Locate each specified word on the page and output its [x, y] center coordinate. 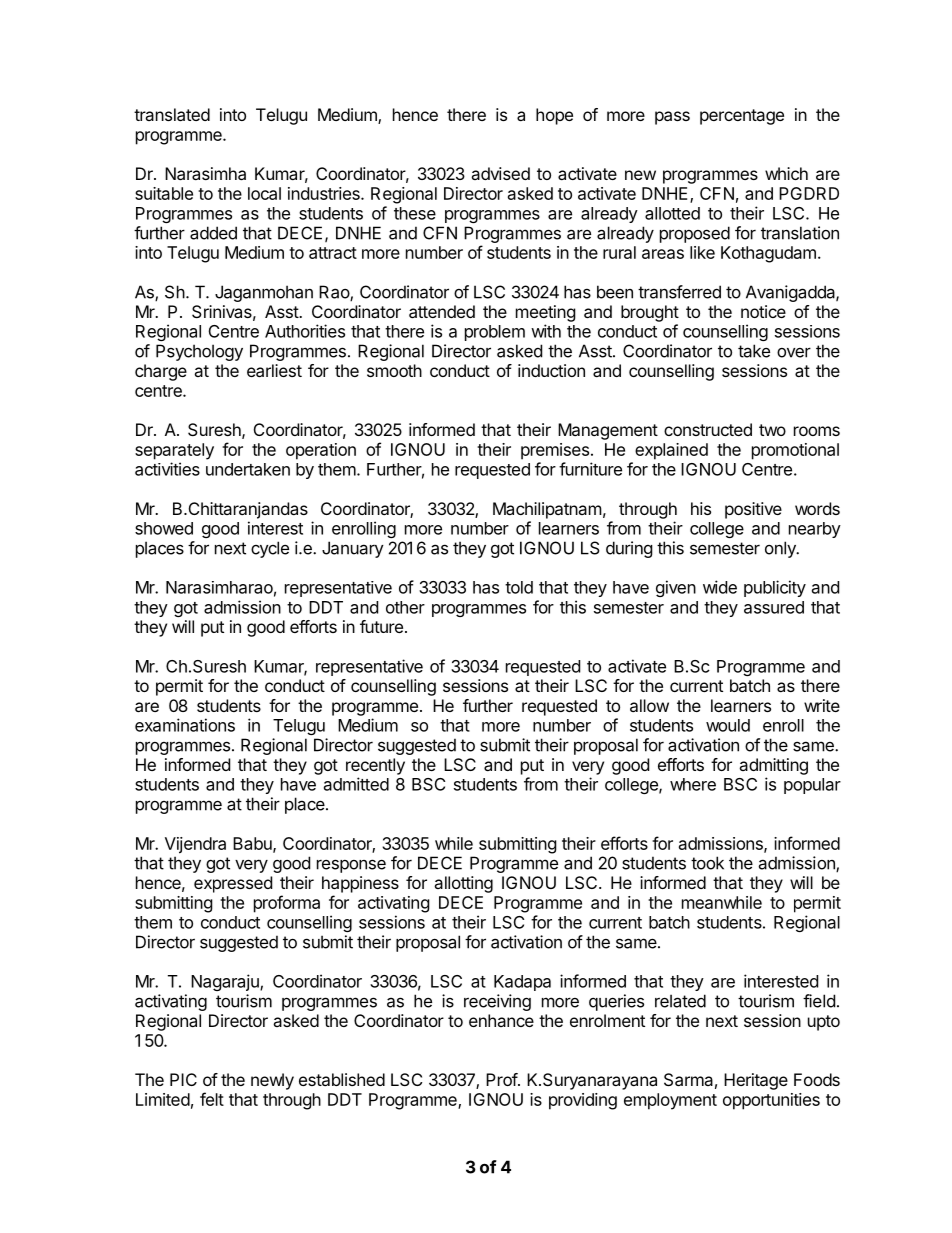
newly [272, 1081]
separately [174, 451]
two [772, 430]
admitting [773, 766]
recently [375, 766]
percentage [742, 117]
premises [555, 451]
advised [500, 173]
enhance [501, 1020]
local [264, 193]
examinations [185, 725]
